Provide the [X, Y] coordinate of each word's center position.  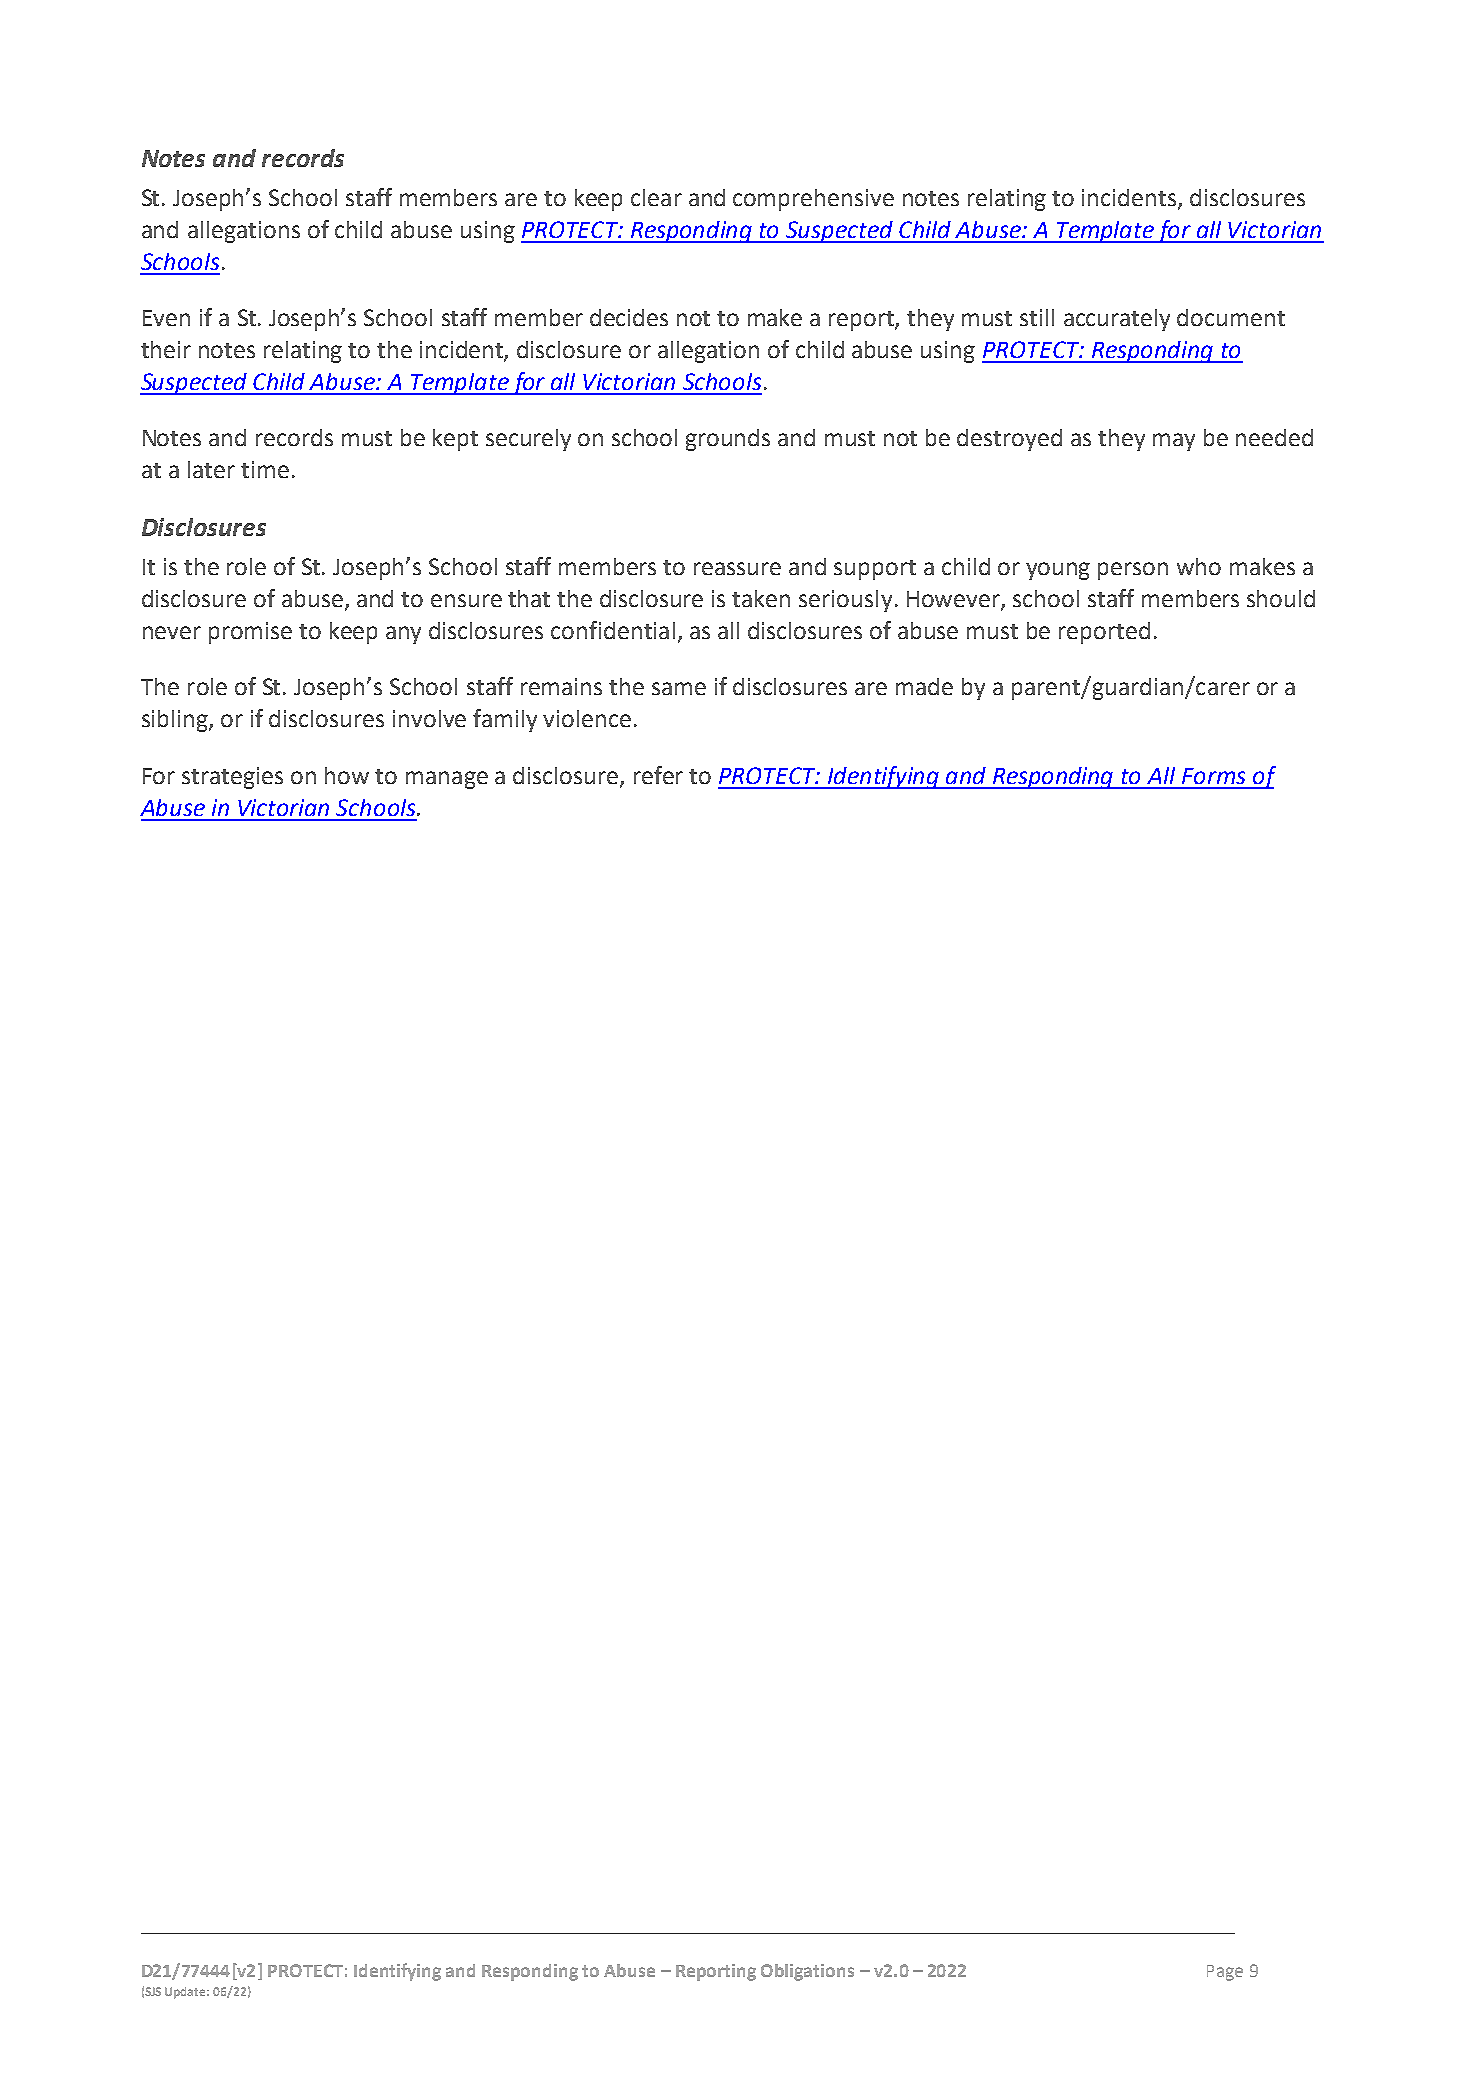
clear [656, 197]
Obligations [807, 1972]
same [679, 688]
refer [658, 775]
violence [587, 718]
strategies [232, 778]
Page [1225, 1973]
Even [166, 318]
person [1133, 571]
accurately [1117, 320]
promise [250, 633]
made [924, 686]
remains [561, 686]
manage [447, 780]
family [505, 720]
